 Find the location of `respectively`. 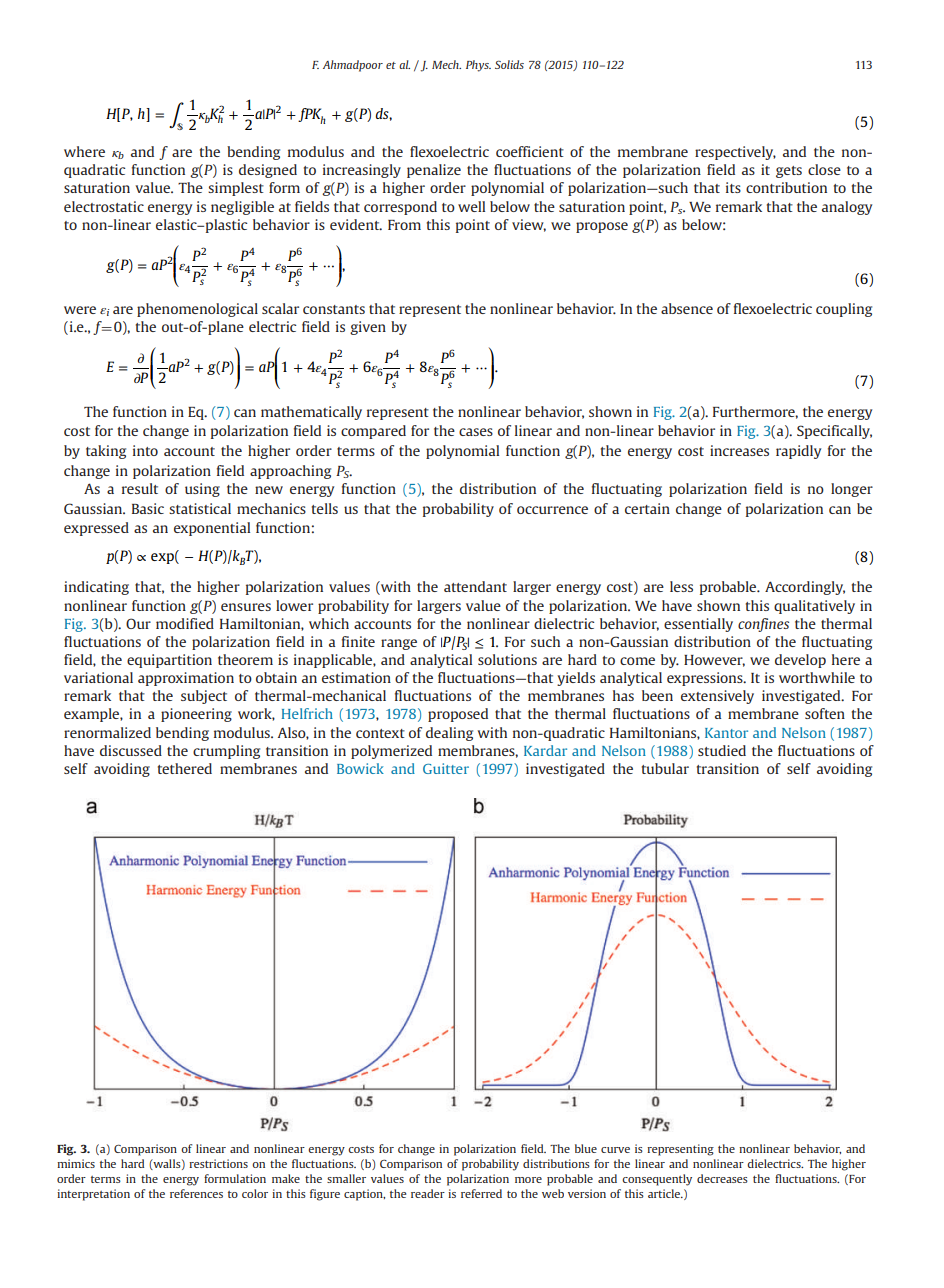

respectively is located at coordinates (735, 153).
